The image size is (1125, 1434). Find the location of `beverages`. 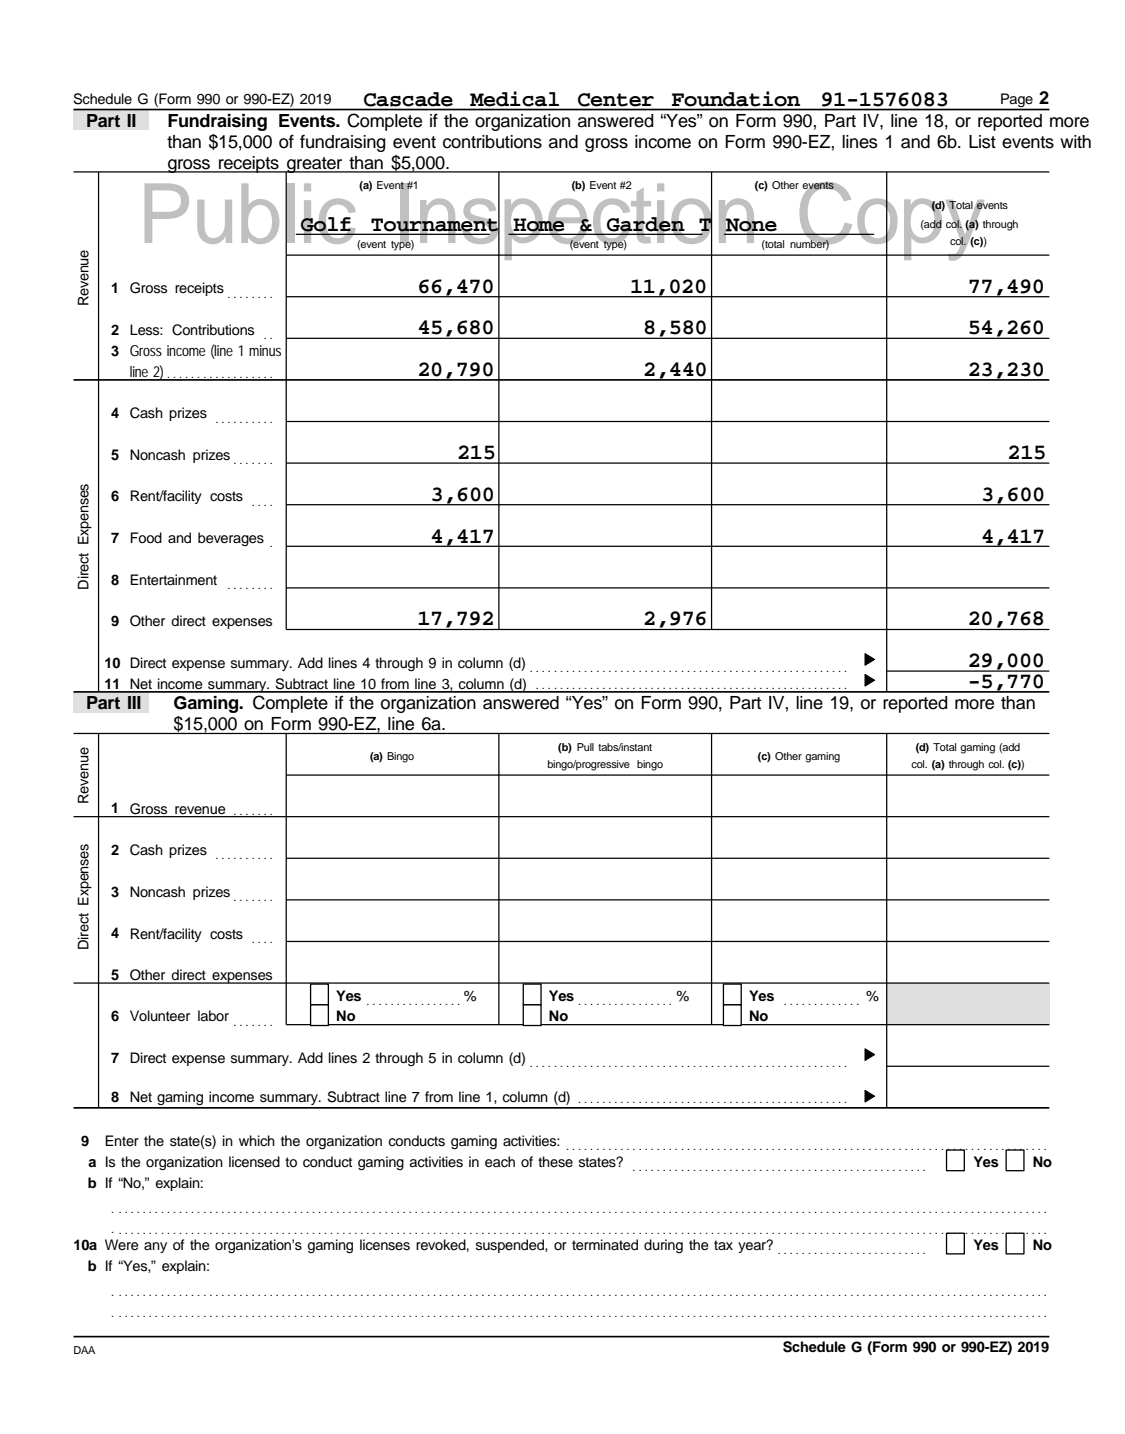

beverages is located at coordinates (231, 539).
